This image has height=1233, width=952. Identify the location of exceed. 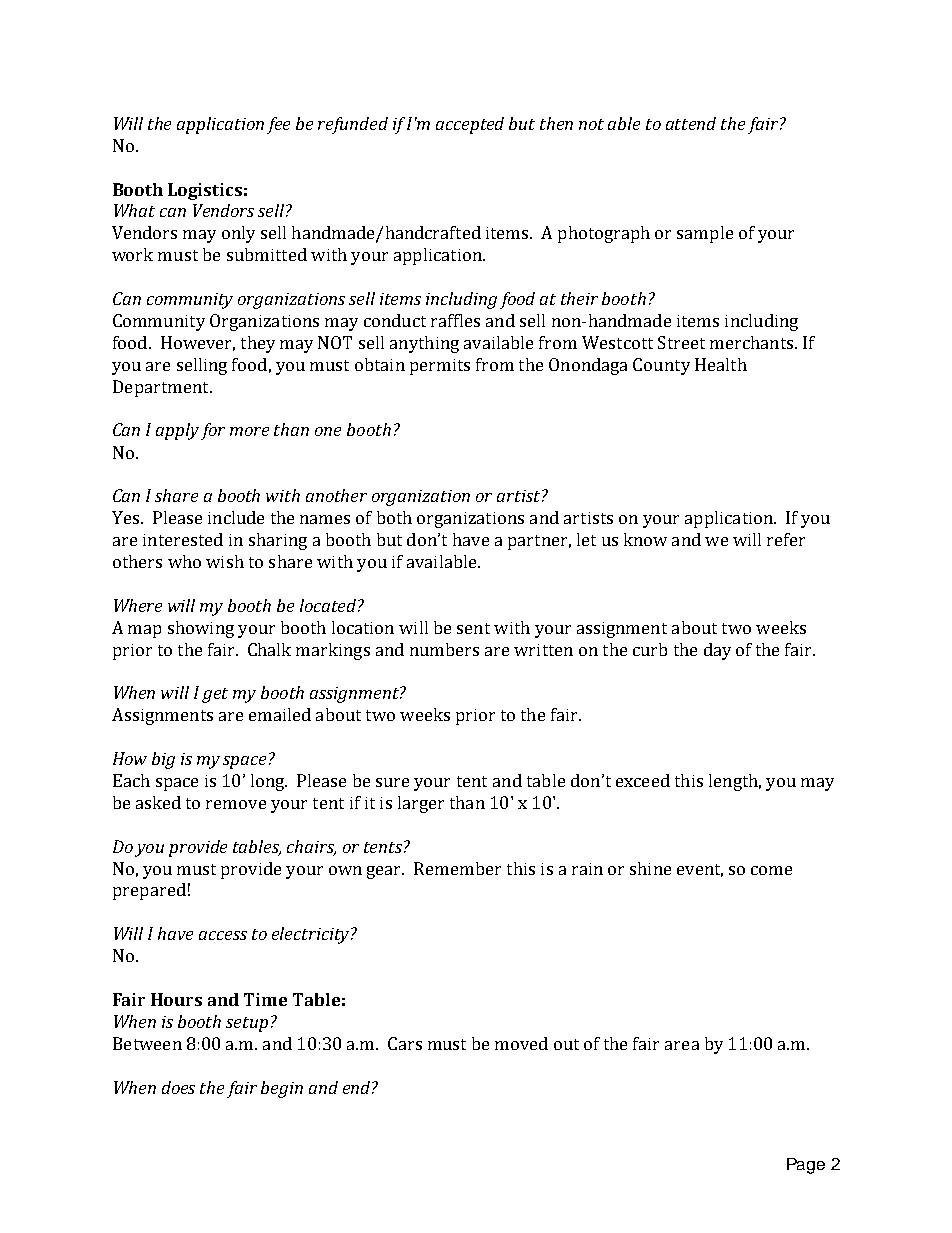
(643, 780).
